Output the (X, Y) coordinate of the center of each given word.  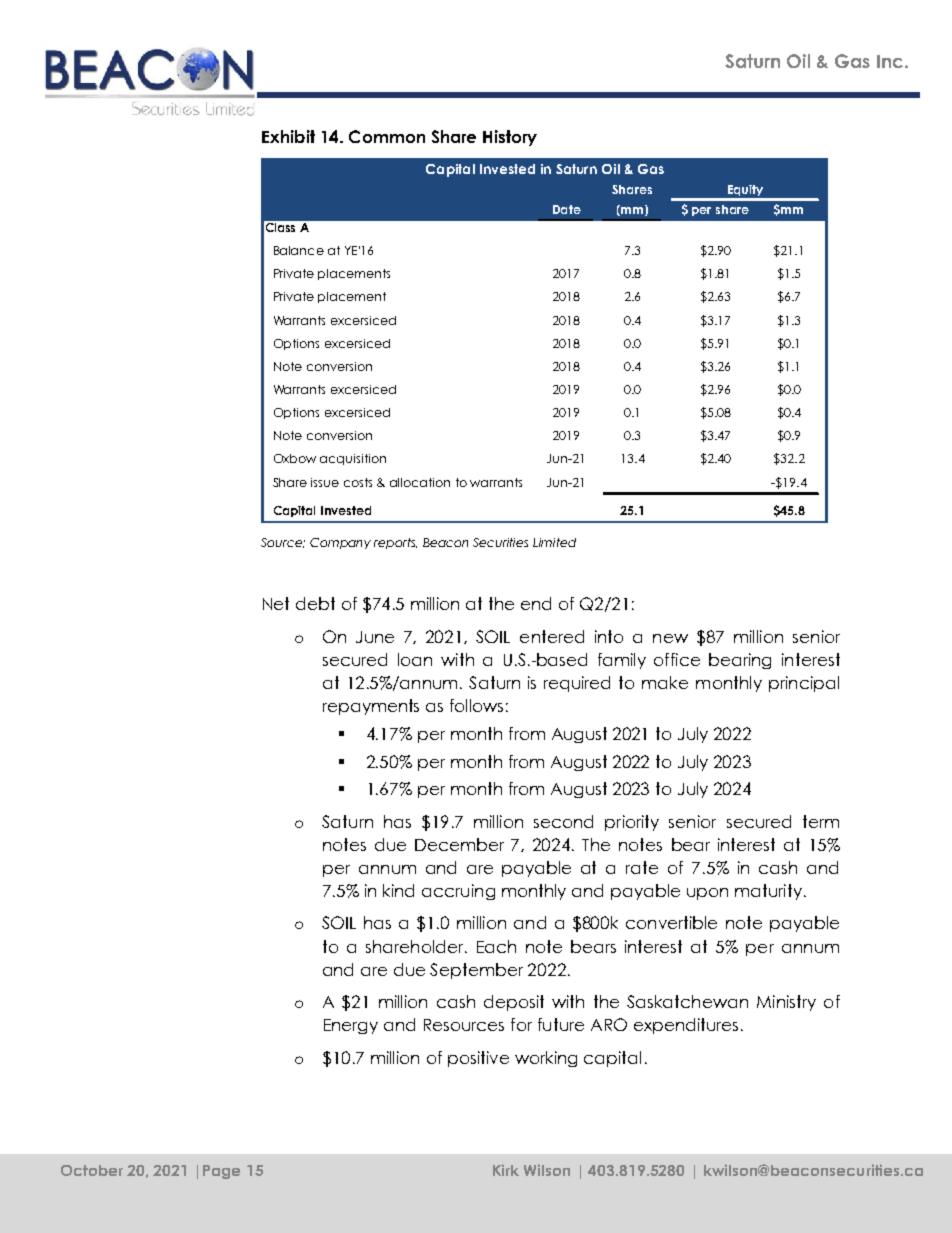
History (510, 138)
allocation (420, 482)
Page (221, 1172)
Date (567, 209)
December (459, 844)
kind (398, 890)
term (821, 821)
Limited (554, 542)
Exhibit (288, 136)
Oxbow (295, 458)
